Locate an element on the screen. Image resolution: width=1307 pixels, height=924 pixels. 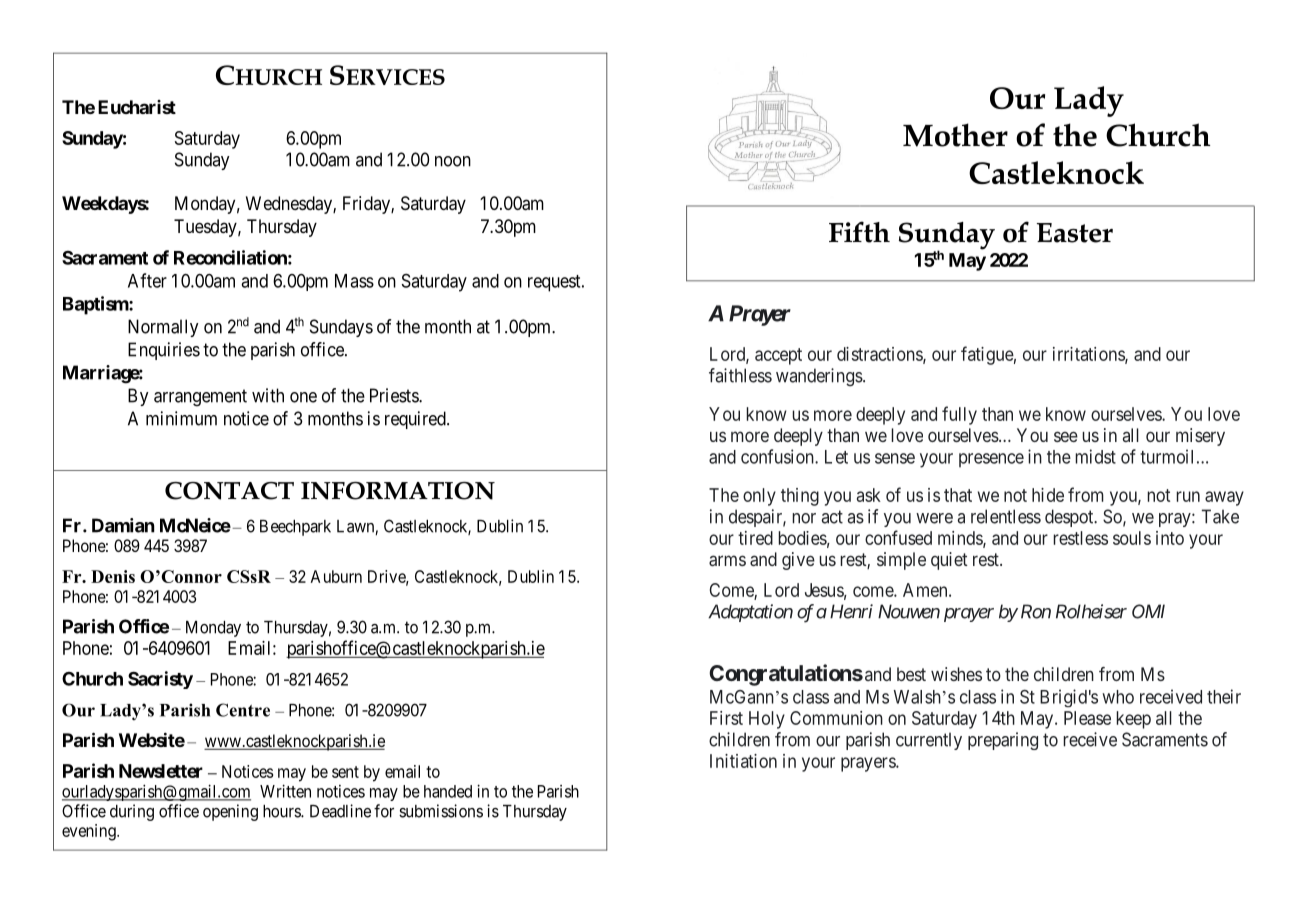
Eucharist is located at coordinates (137, 107).
